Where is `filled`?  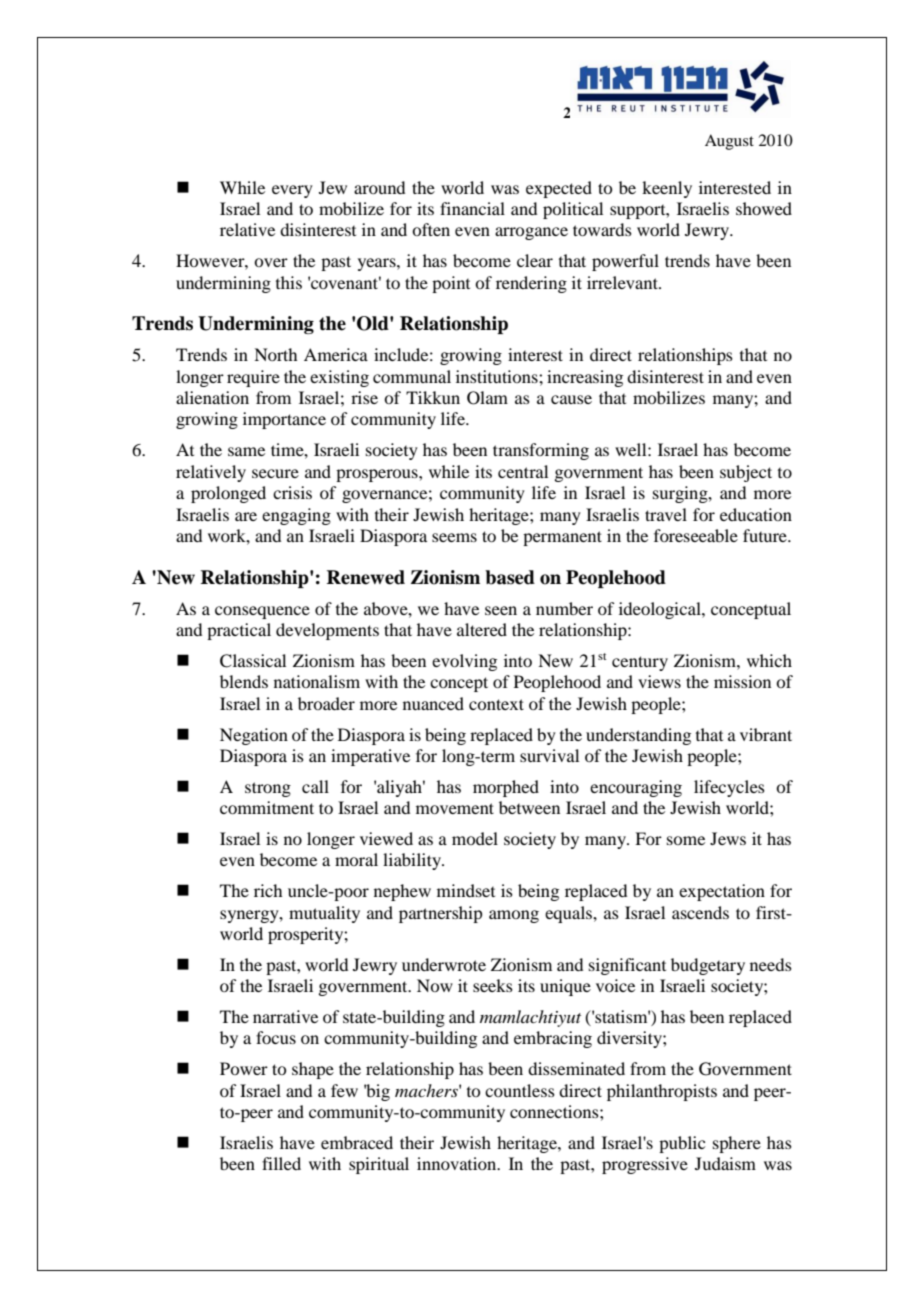 filled is located at coordinates (281, 1163).
